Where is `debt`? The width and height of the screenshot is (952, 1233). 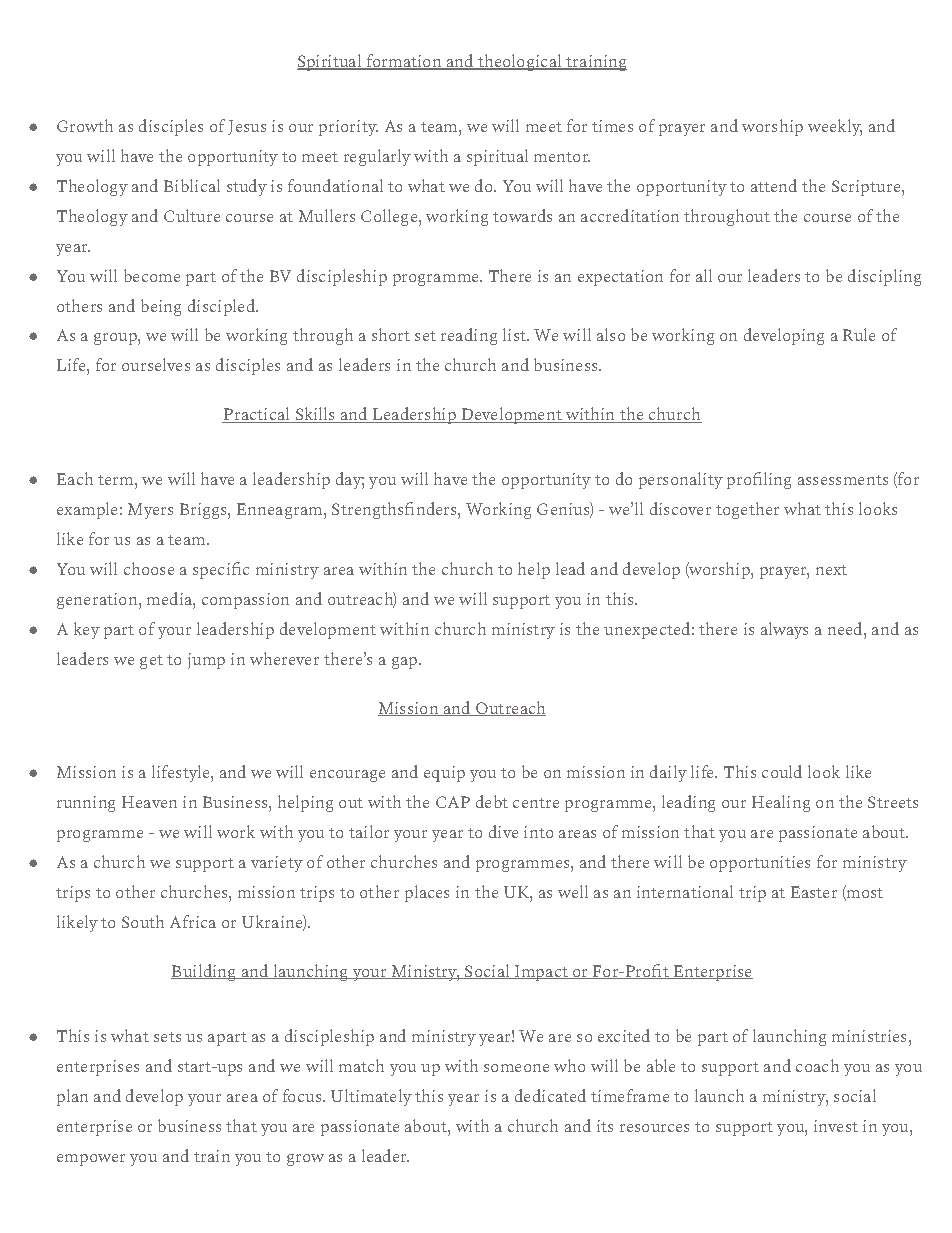
debt is located at coordinates (492, 801).
